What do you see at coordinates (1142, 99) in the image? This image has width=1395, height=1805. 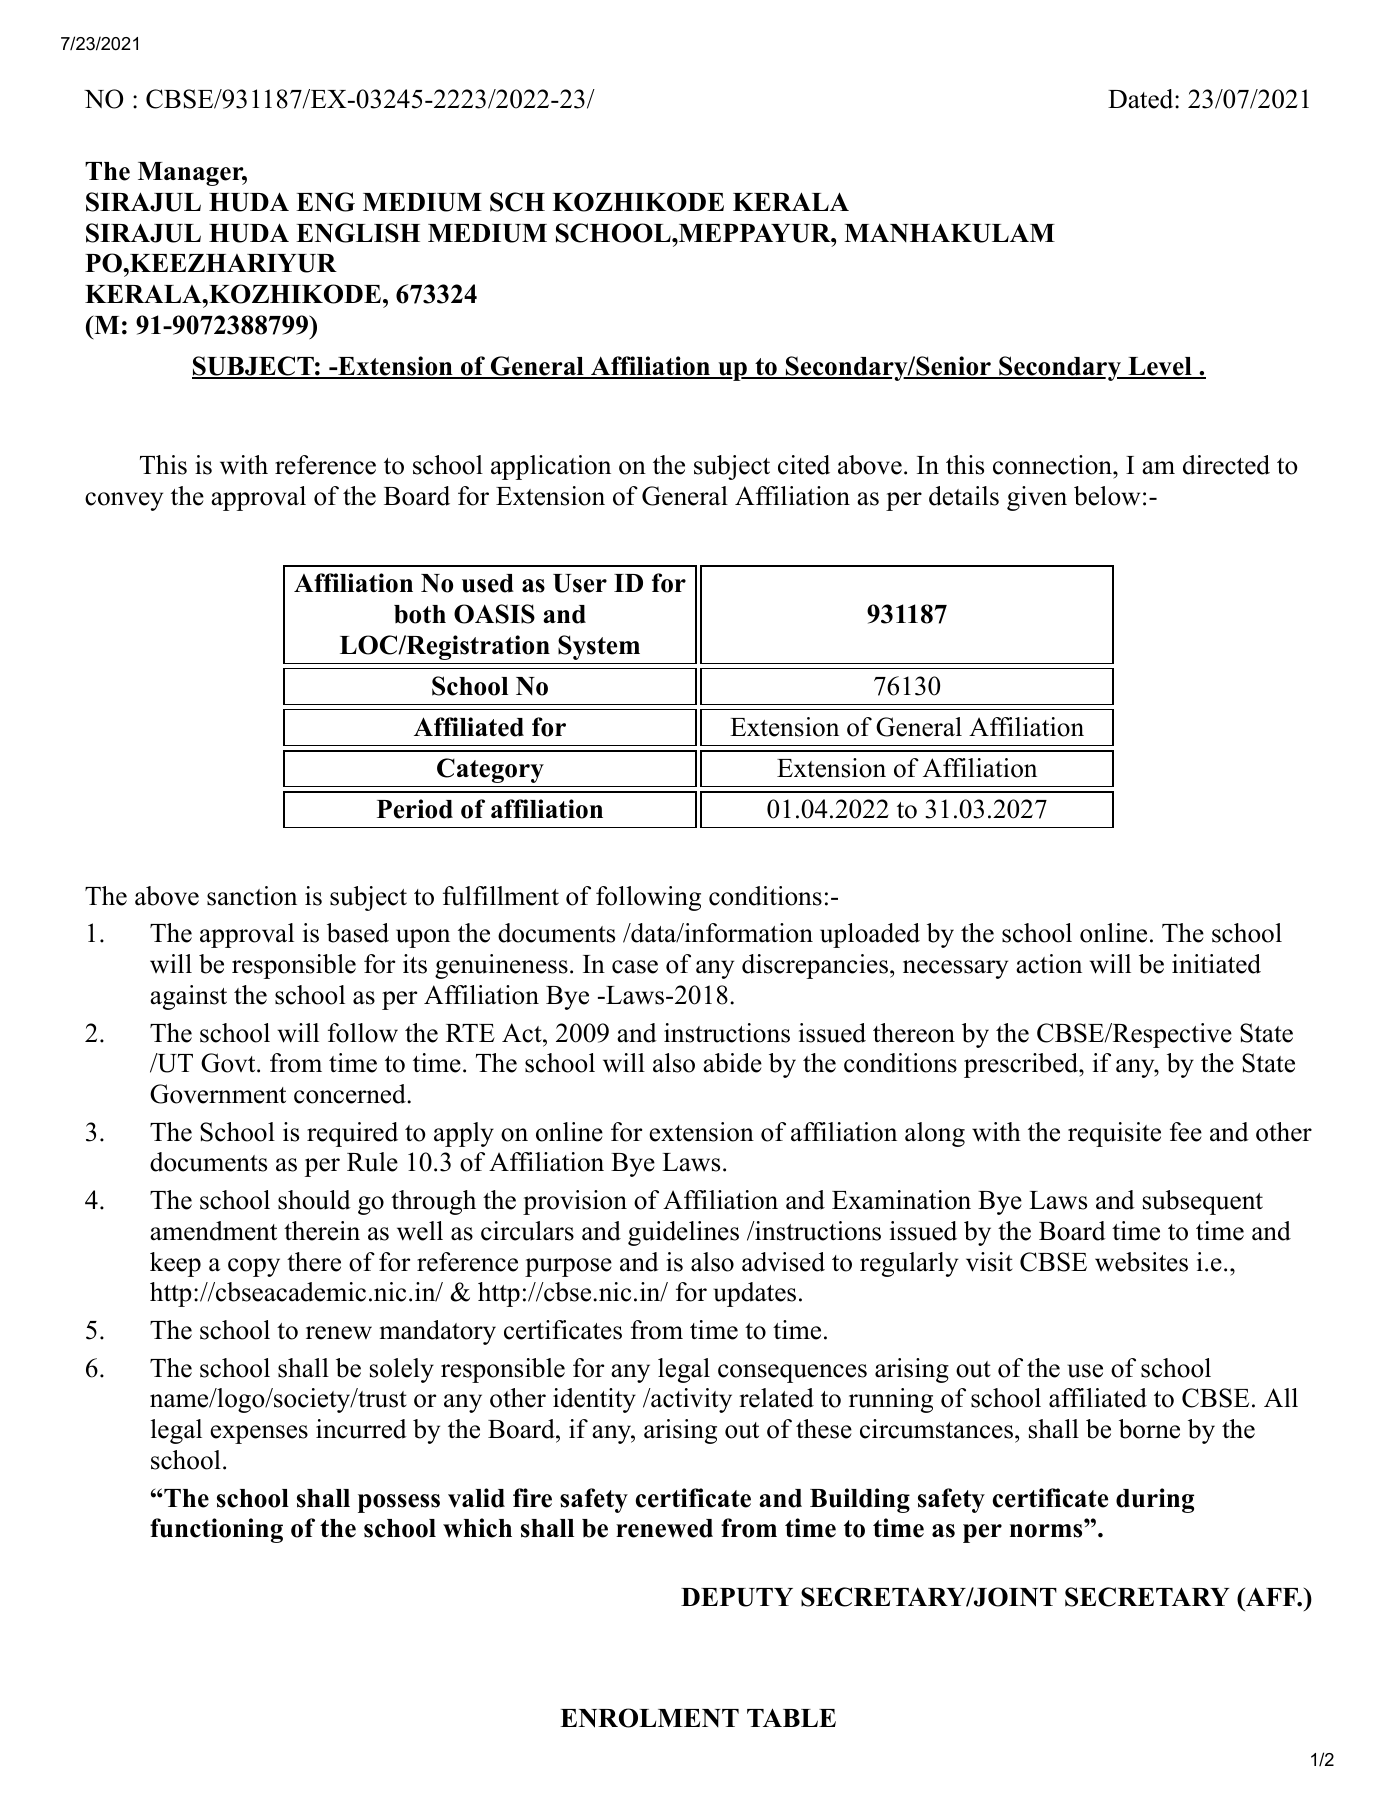 I see `Dated` at bounding box center [1142, 99].
